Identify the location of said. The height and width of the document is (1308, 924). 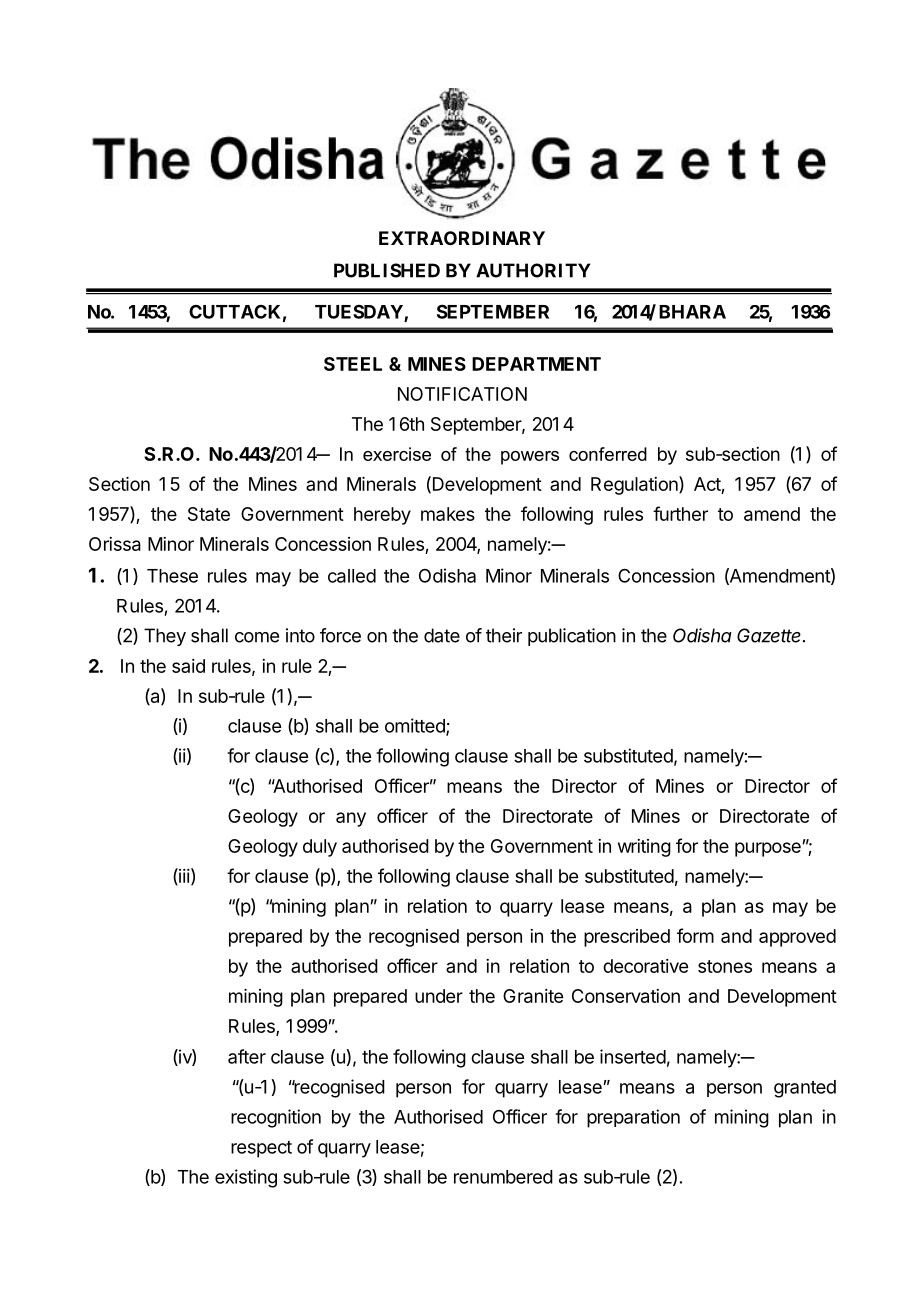
(188, 666).
